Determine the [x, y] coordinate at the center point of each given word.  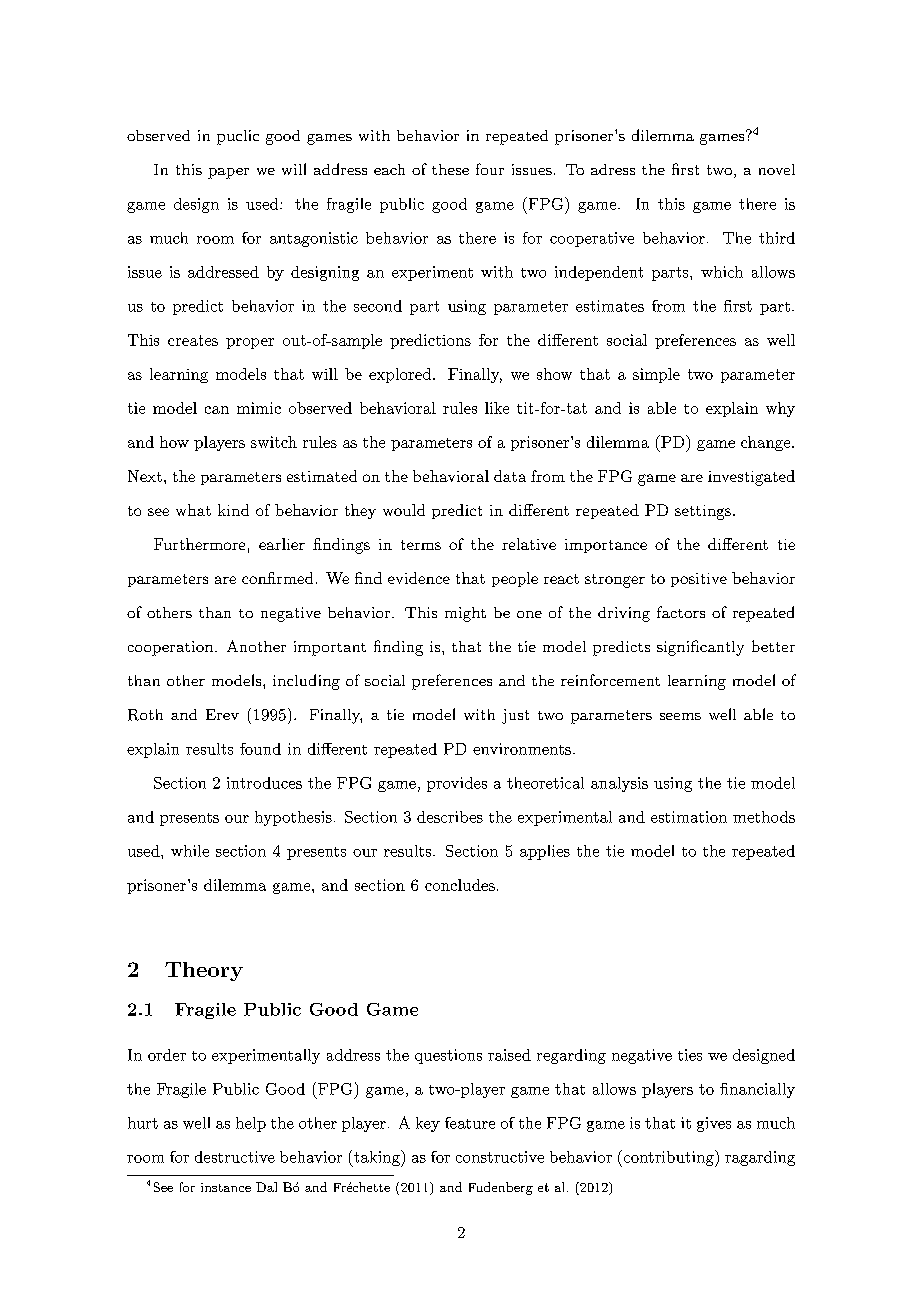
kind [233, 510]
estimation [689, 817]
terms [421, 545]
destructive [235, 1157]
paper [228, 173]
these [450, 169]
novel [777, 169]
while [190, 851]
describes [450, 817]
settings [703, 512]
